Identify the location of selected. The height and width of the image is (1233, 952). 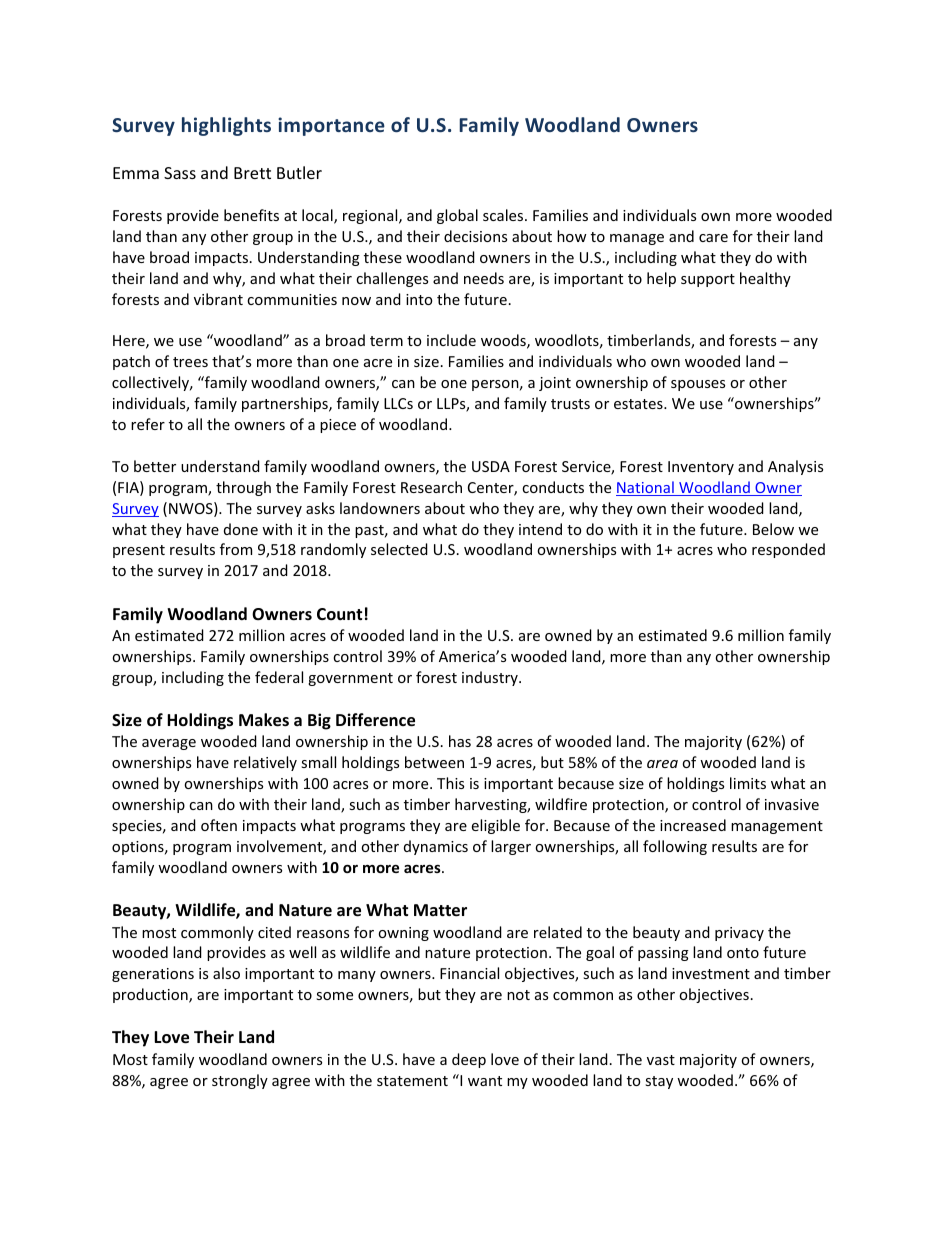
(399, 549).
